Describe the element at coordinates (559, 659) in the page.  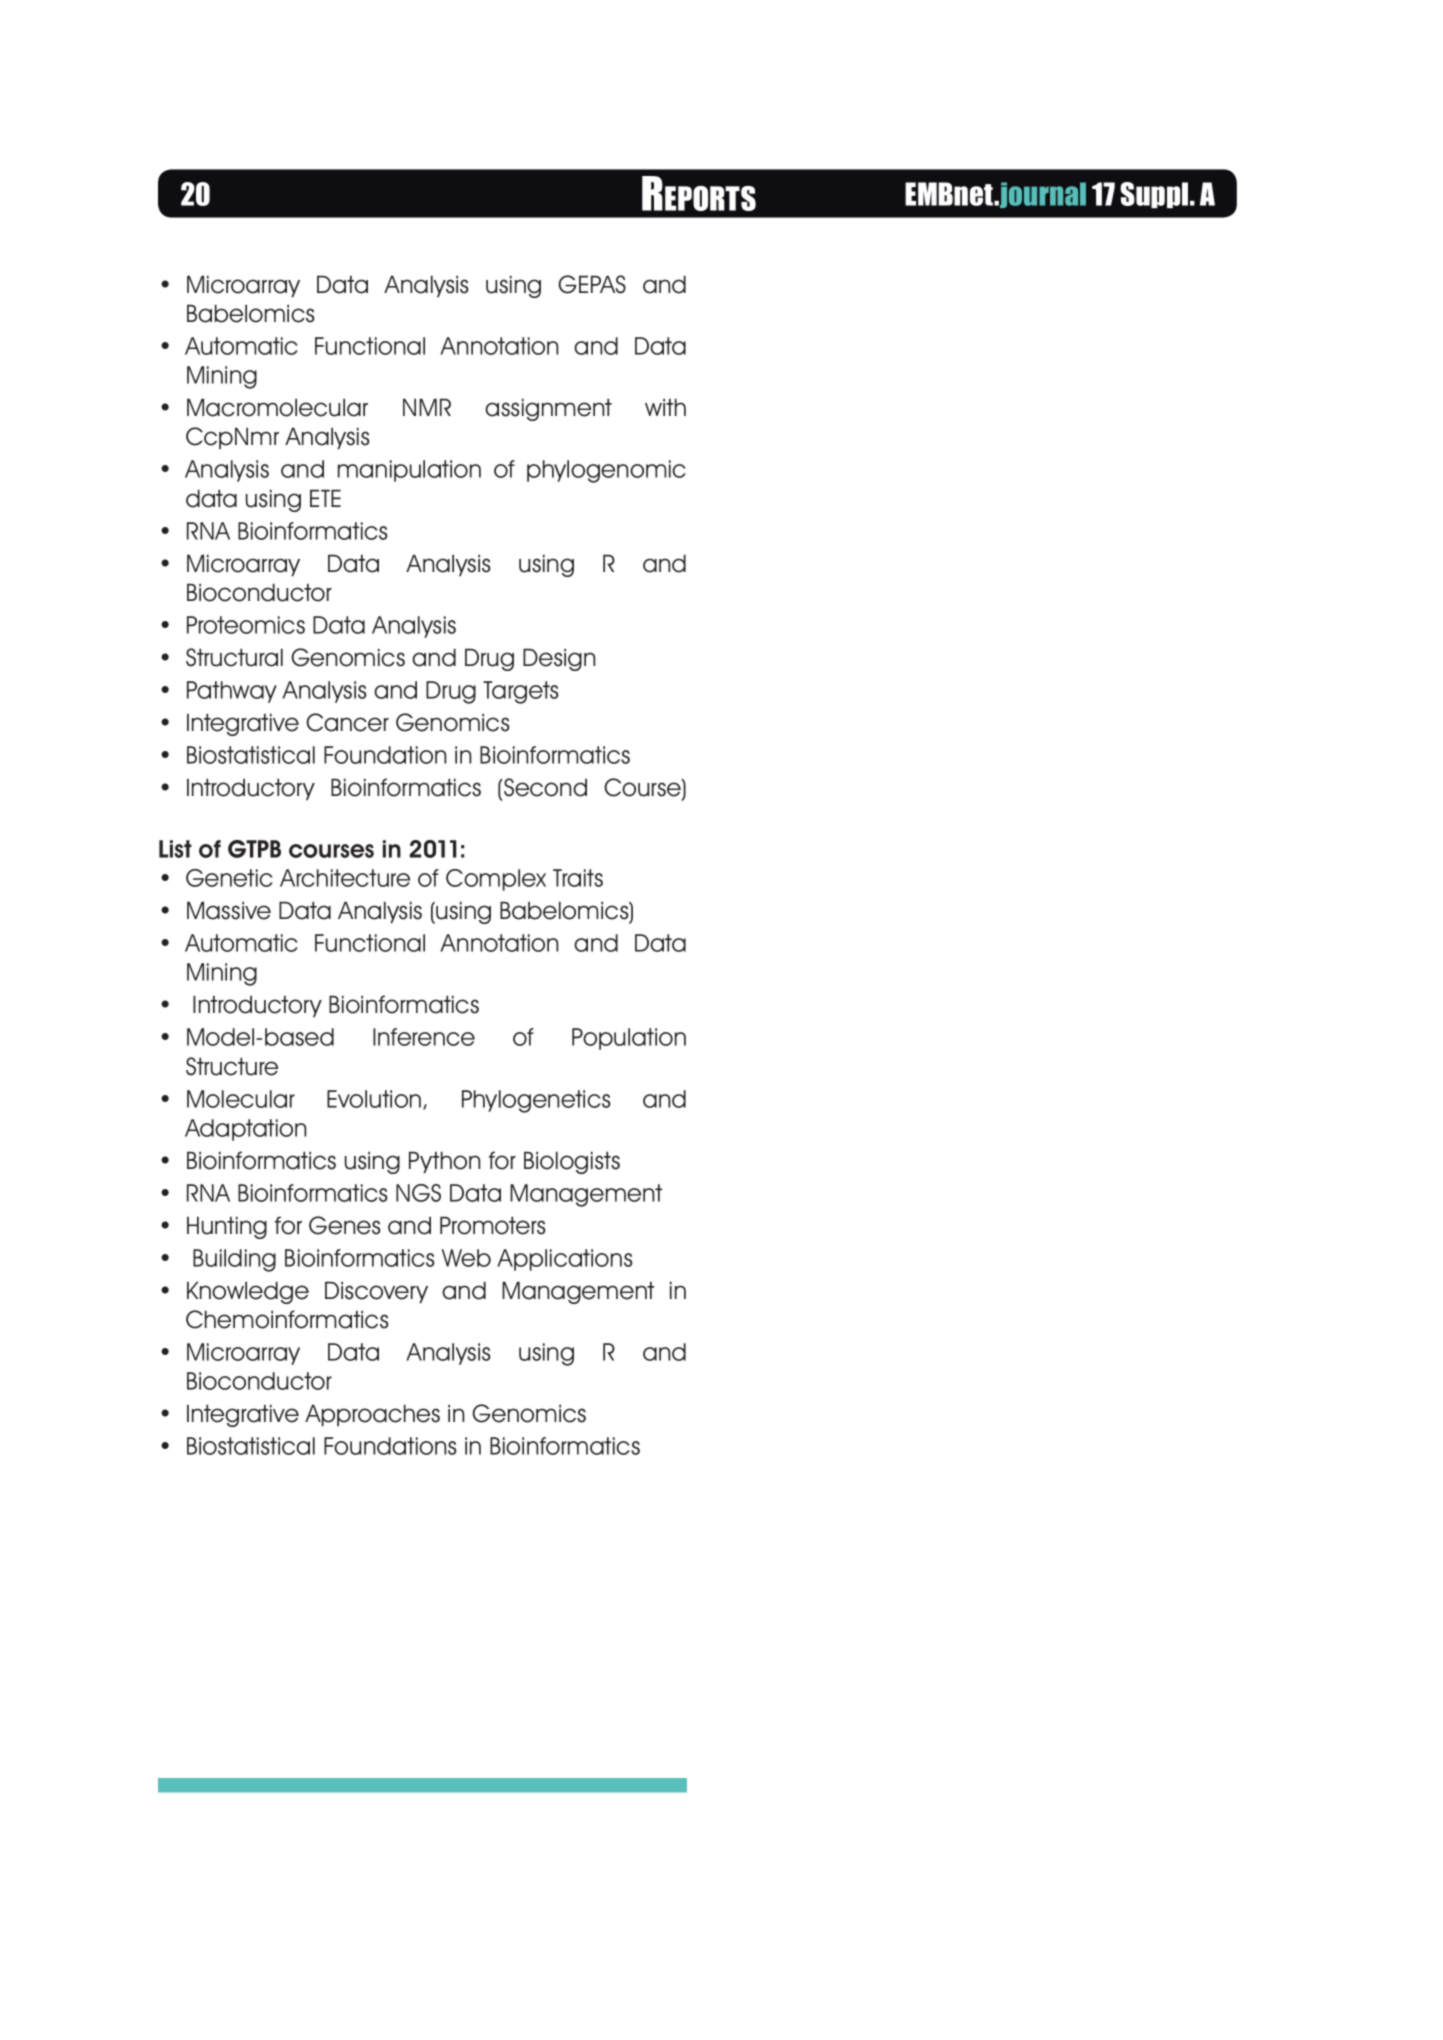
I see `Design` at that location.
